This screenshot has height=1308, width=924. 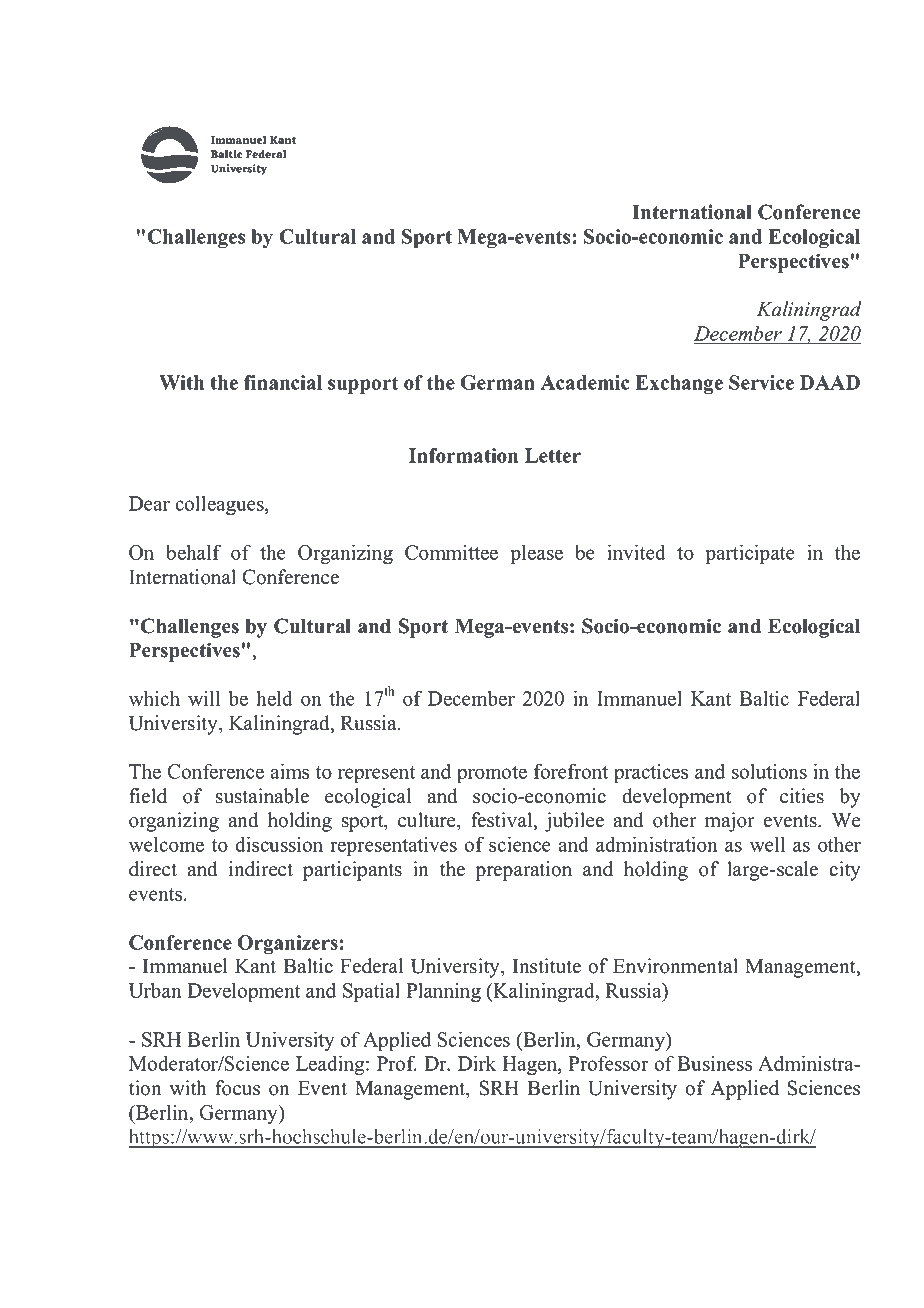 I want to click on Service, so click(x=761, y=382).
